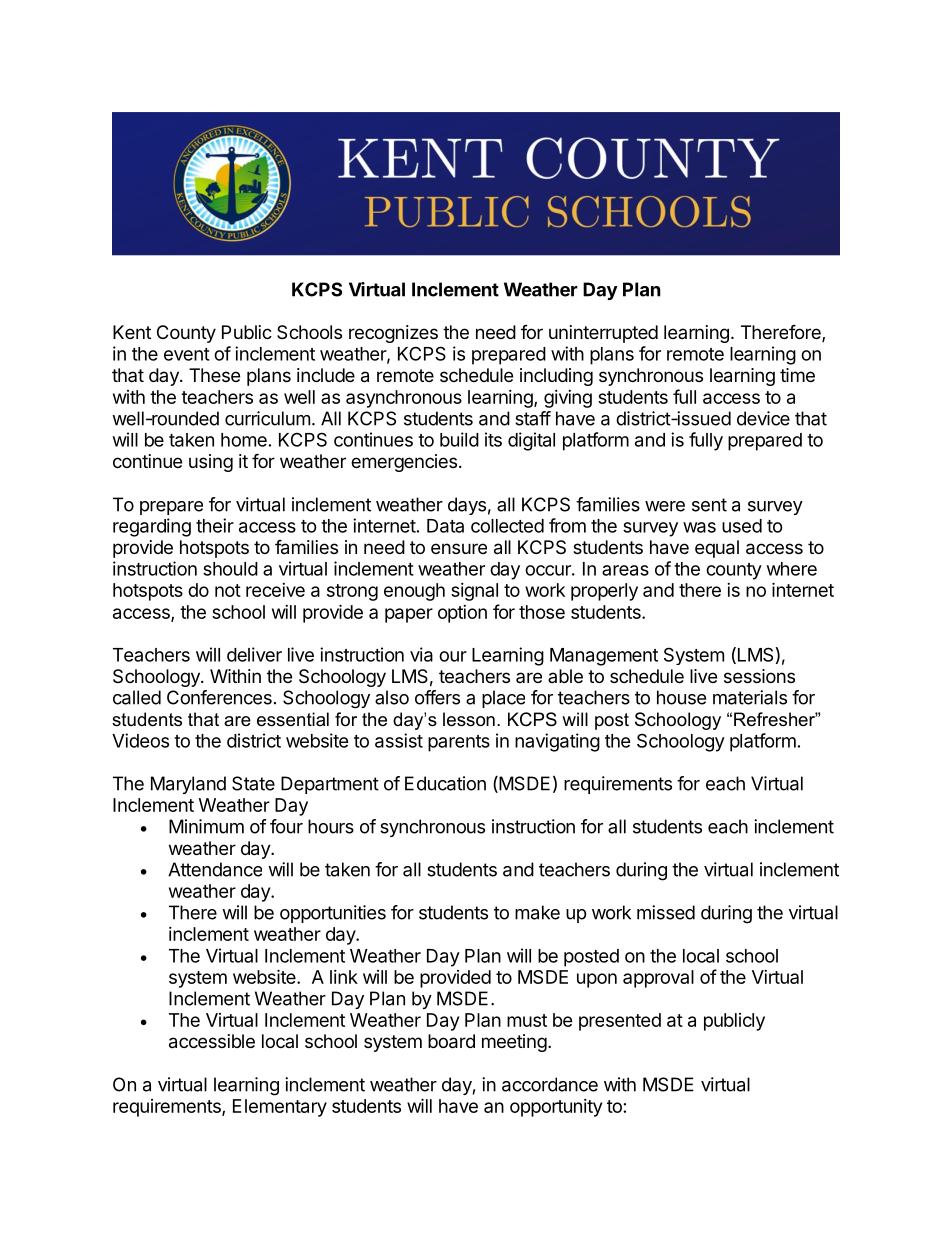 This document has width=952, height=1233. I want to click on equal, so click(717, 549).
